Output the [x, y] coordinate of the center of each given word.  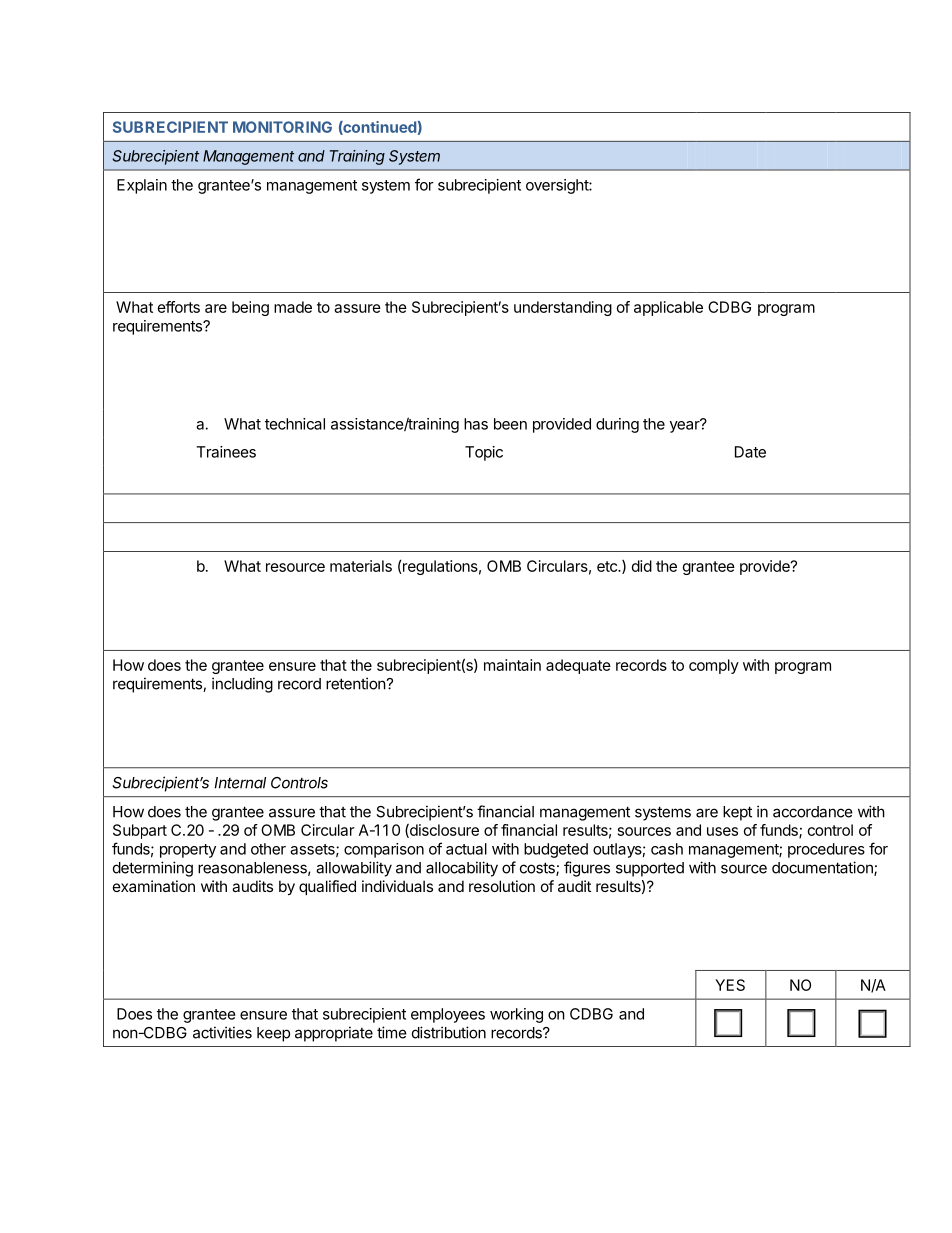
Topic [484, 453]
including [242, 685]
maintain [512, 665]
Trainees [226, 452]
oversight [558, 186]
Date [750, 452]
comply [714, 666]
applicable [668, 308]
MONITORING [282, 127]
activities [222, 1032]
